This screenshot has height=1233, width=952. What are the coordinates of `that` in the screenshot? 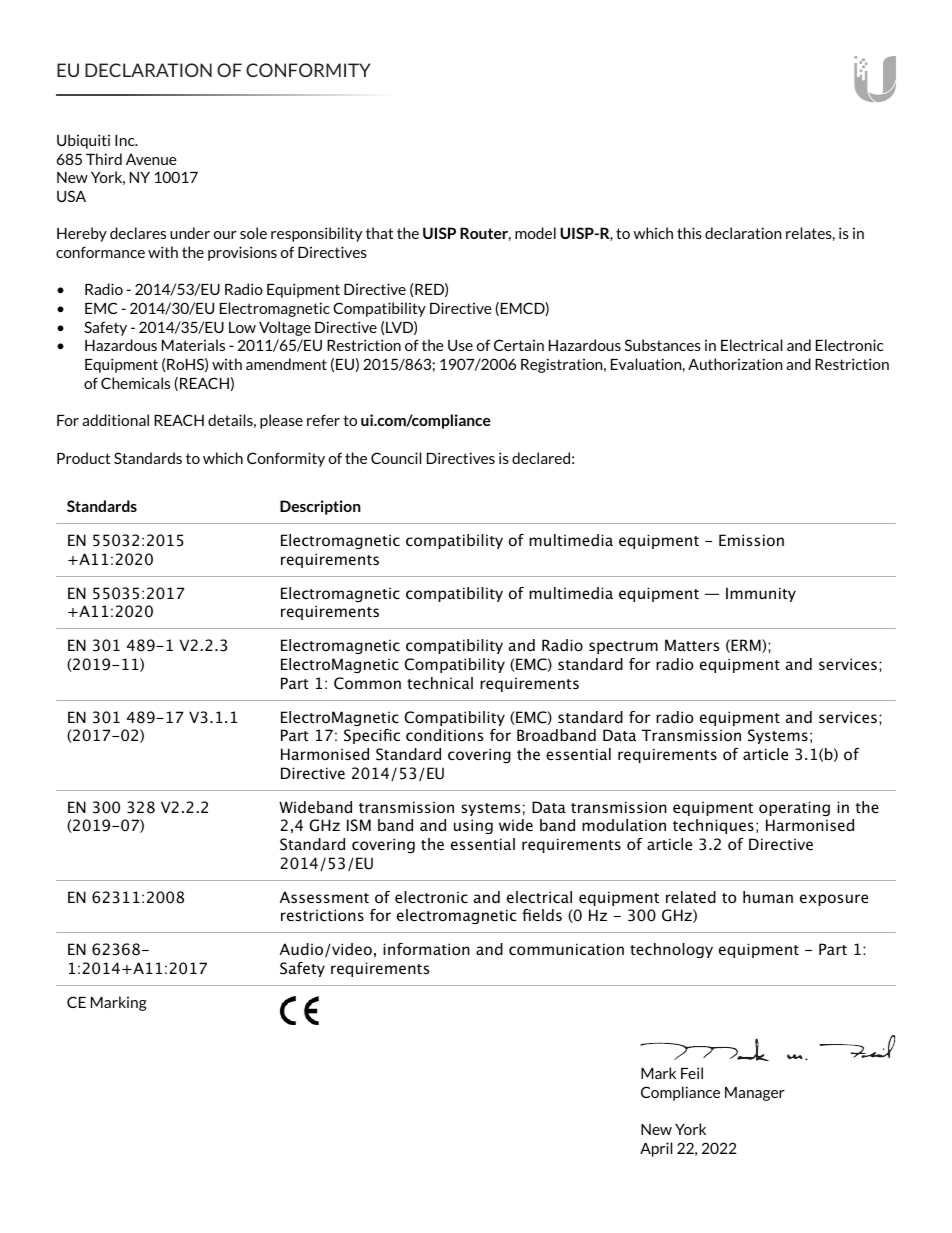 It's located at (379, 233).
